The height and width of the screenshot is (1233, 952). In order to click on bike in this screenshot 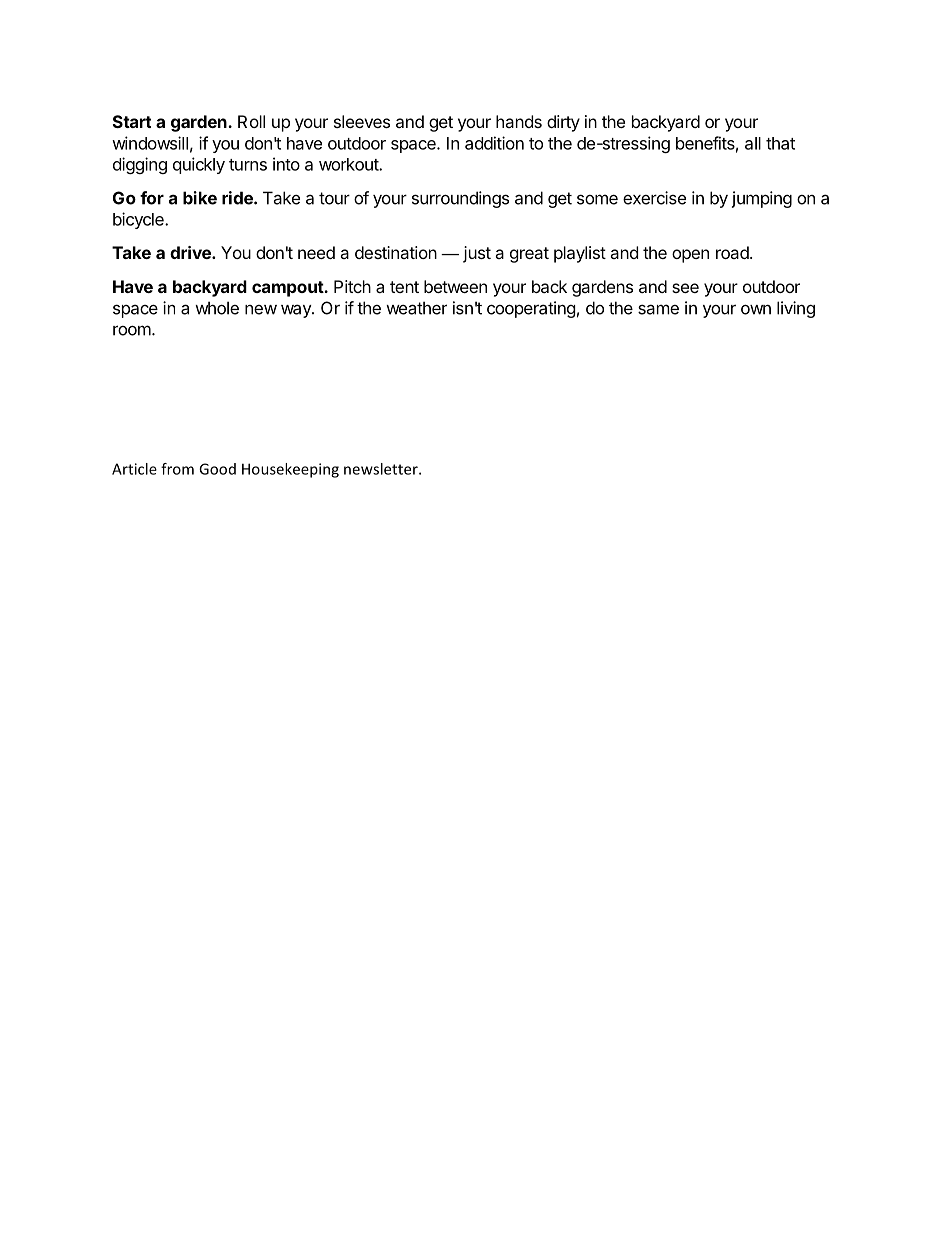, I will do `click(200, 198)`.
